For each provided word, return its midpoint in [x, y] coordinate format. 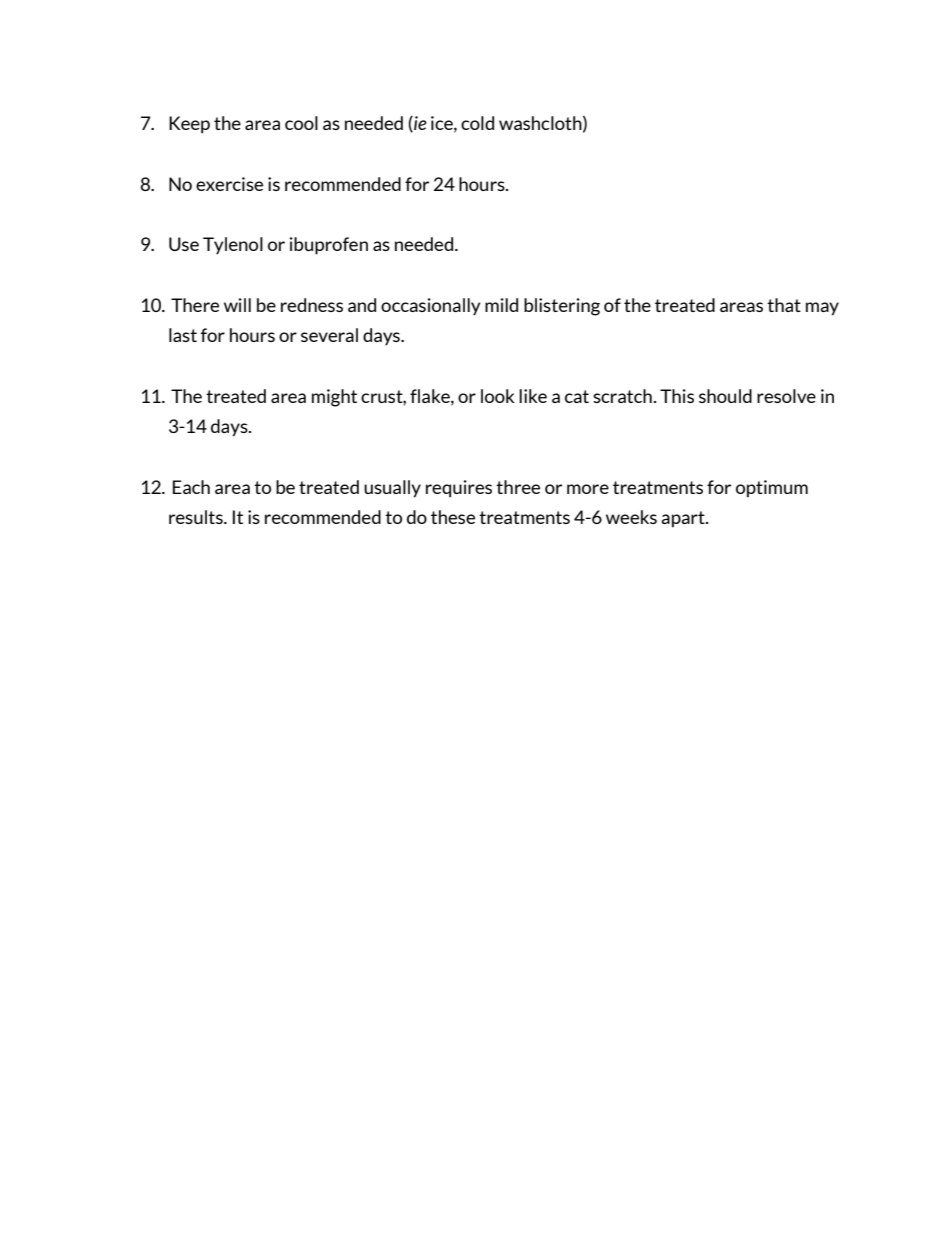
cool [301, 123]
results [197, 517]
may [822, 309]
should [725, 396]
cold [477, 123]
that [784, 305]
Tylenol [233, 245]
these [453, 517]
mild [501, 305]
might [334, 398]
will [237, 305]
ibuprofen [328, 246]
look [498, 396]
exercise [229, 184]
